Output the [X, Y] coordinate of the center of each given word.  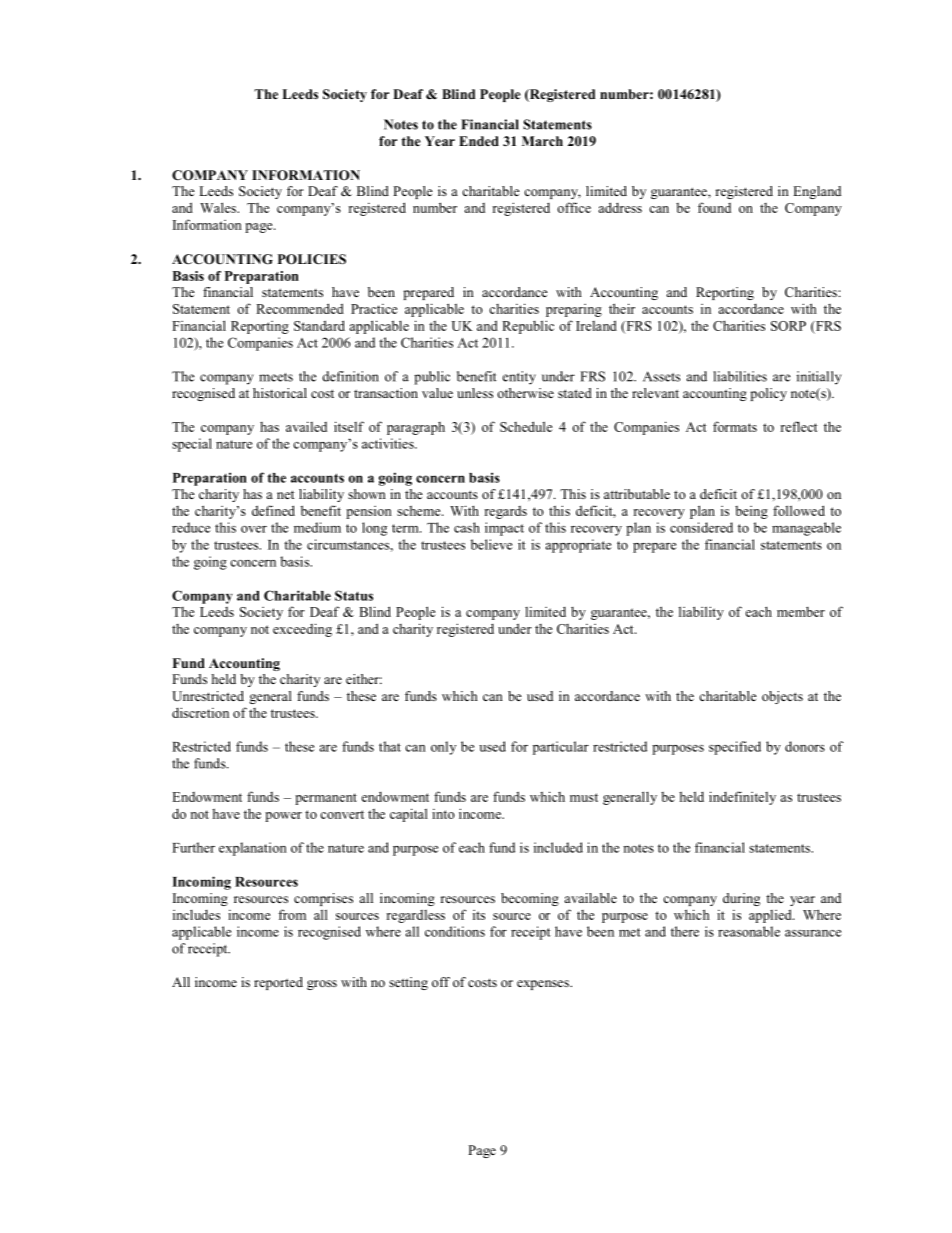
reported [278, 983]
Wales [219, 207]
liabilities [740, 376]
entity [519, 378]
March [542, 141]
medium [317, 527]
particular [561, 748]
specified [735, 748]
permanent [326, 799]
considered [701, 527]
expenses [544, 985]
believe [491, 544]
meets [276, 377]
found [714, 207]
